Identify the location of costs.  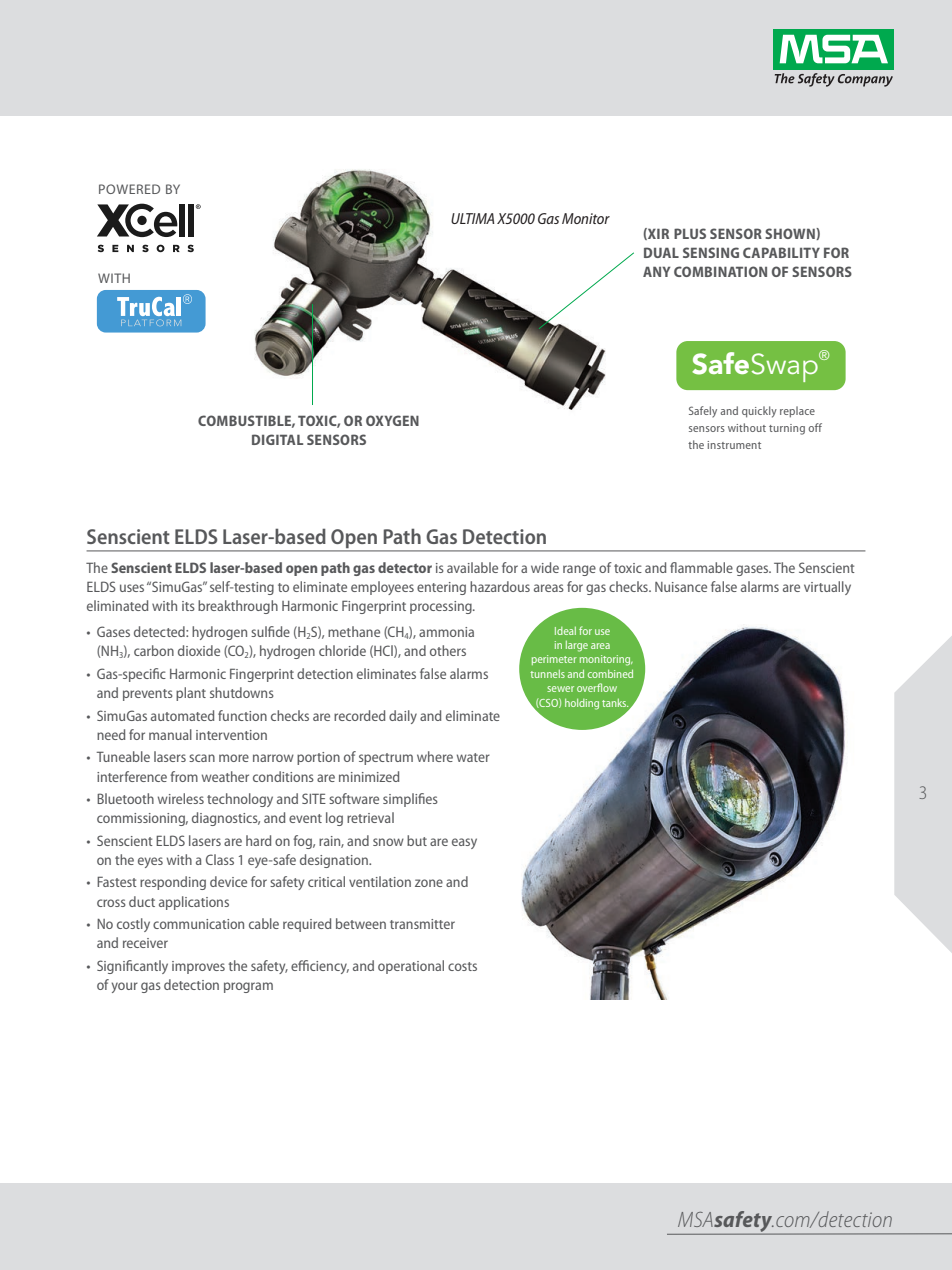
(462, 966).
